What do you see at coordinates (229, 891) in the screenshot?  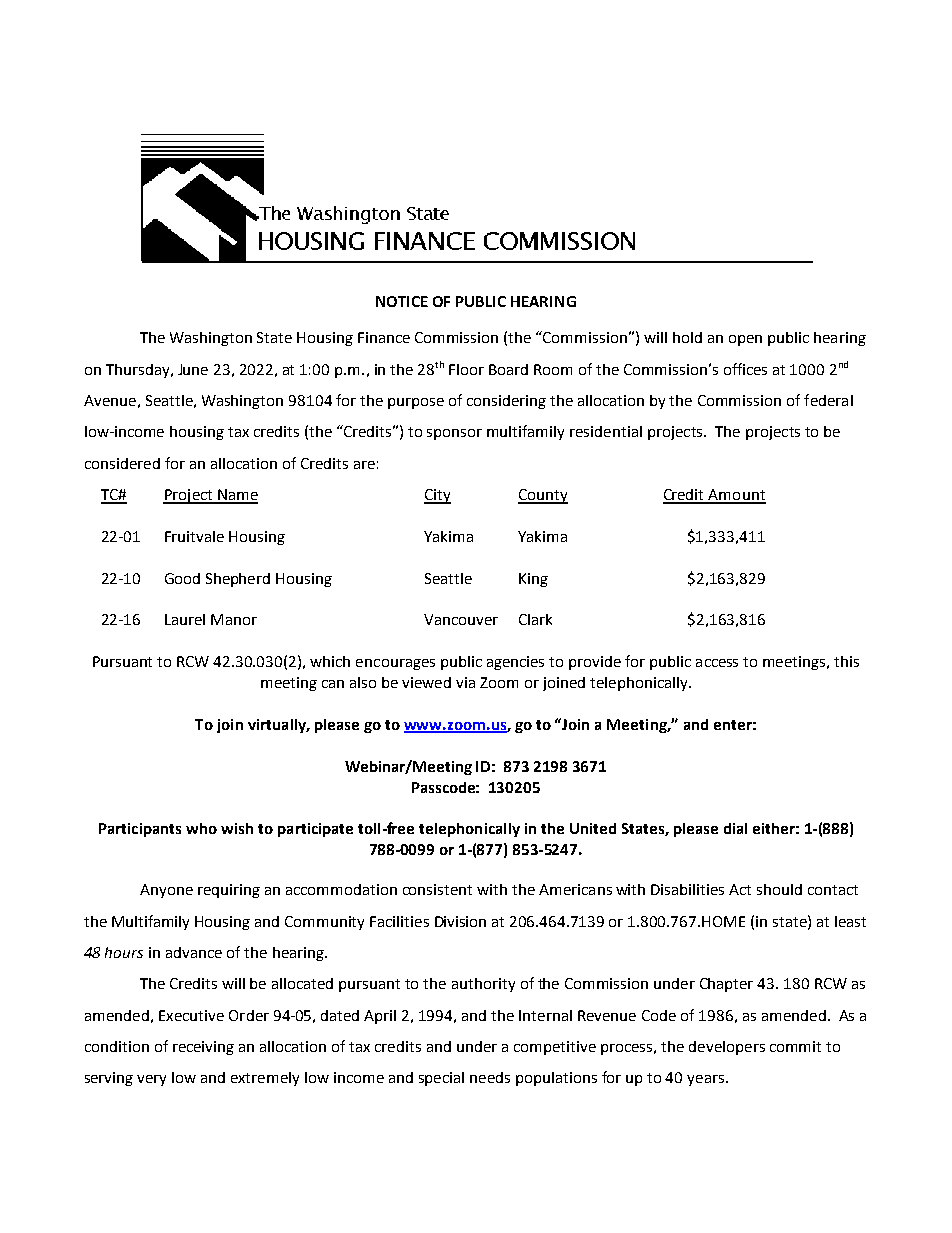 I see `requiring` at bounding box center [229, 891].
